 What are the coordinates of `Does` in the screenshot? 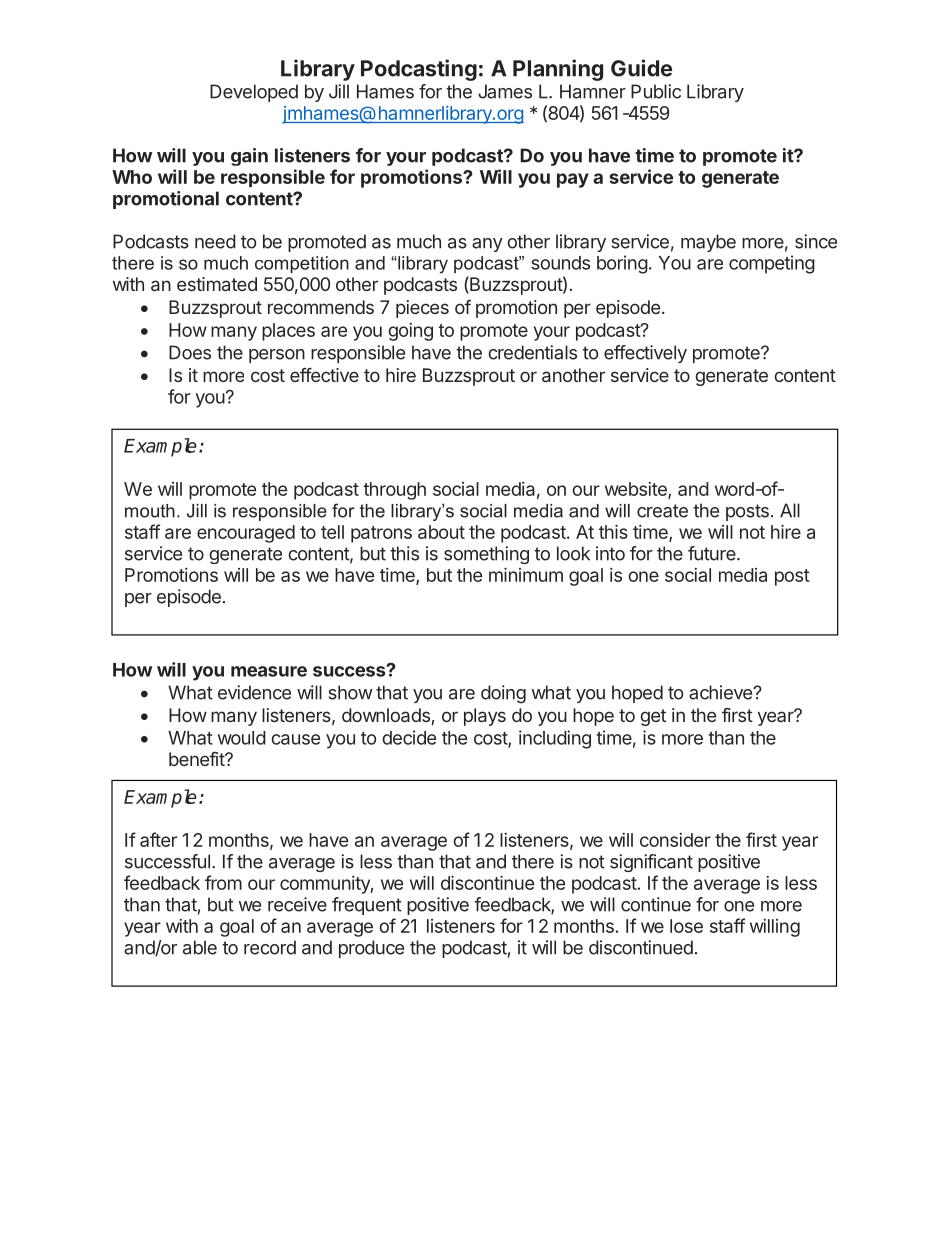 It's located at (190, 352).
